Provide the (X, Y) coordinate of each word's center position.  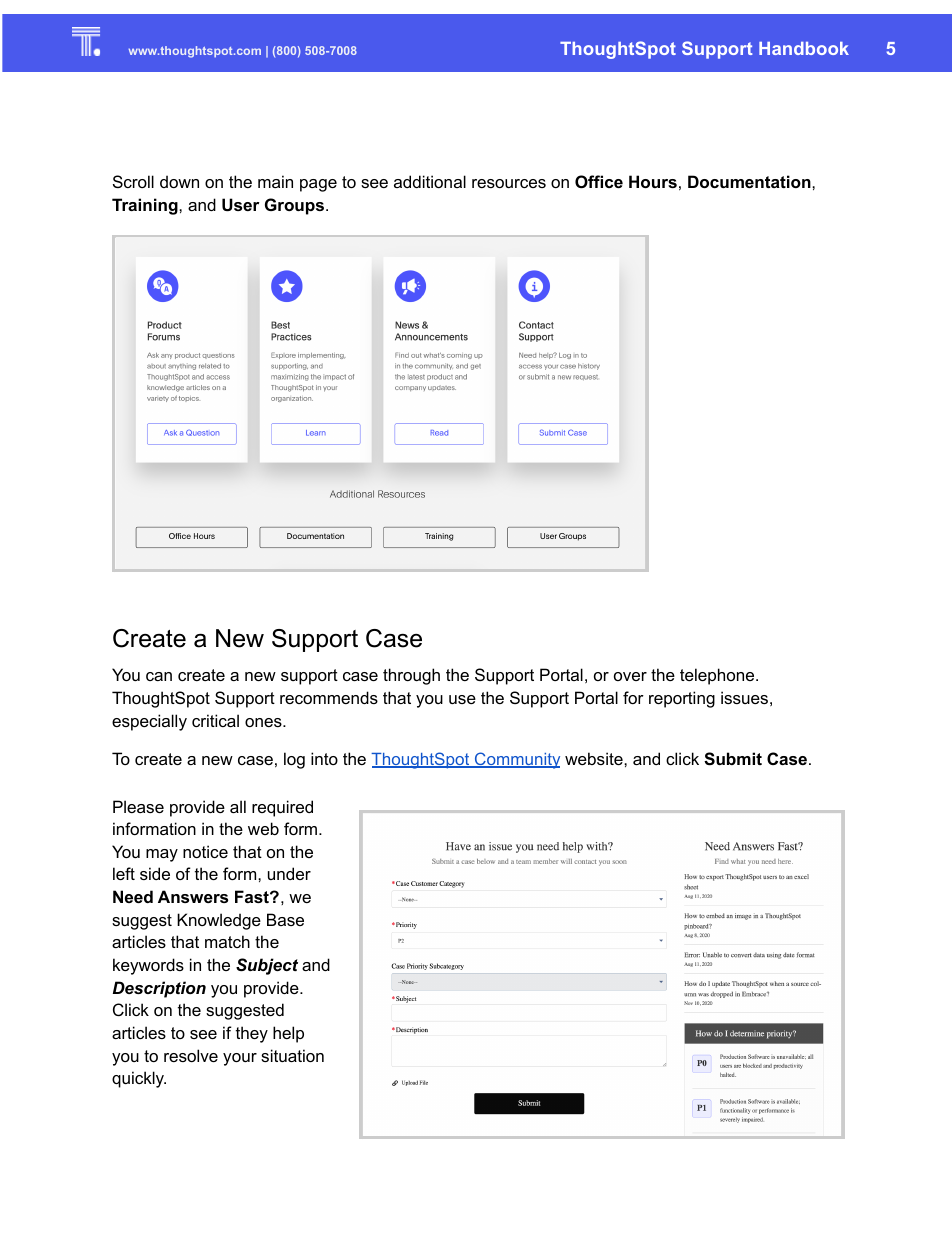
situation (292, 1055)
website (595, 758)
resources (509, 183)
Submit (733, 759)
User (241, 204)
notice (205, 851)
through (411, 676)
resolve (191, 1055)
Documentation (750, 181)
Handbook (804, 48)
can (159, 676)
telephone (718, 676)
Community (516, 760)
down (179, 181)
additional (430, 181)
